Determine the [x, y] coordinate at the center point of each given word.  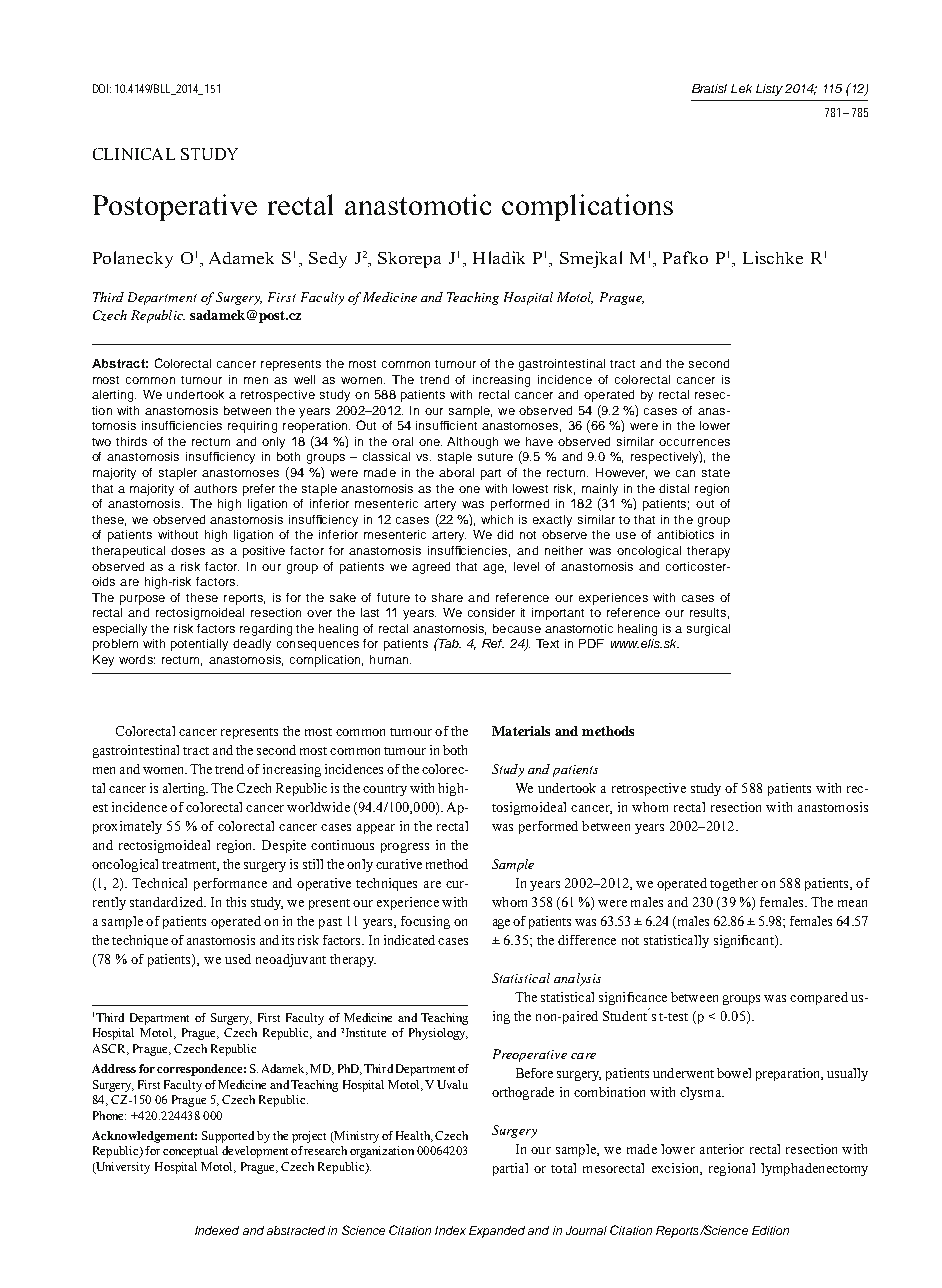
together [734, 884]
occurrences [694, 442]
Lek [741, 88]
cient [463, 425]
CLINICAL [134, 154]
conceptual [190, 1152]
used [238, 959]
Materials [521, 731]
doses [188, 550]
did [505, 534]
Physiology [438, 1034]
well [304, 379]
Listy [769, 90]
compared [819, 998]
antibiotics [685, 534]
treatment [190, 866]
